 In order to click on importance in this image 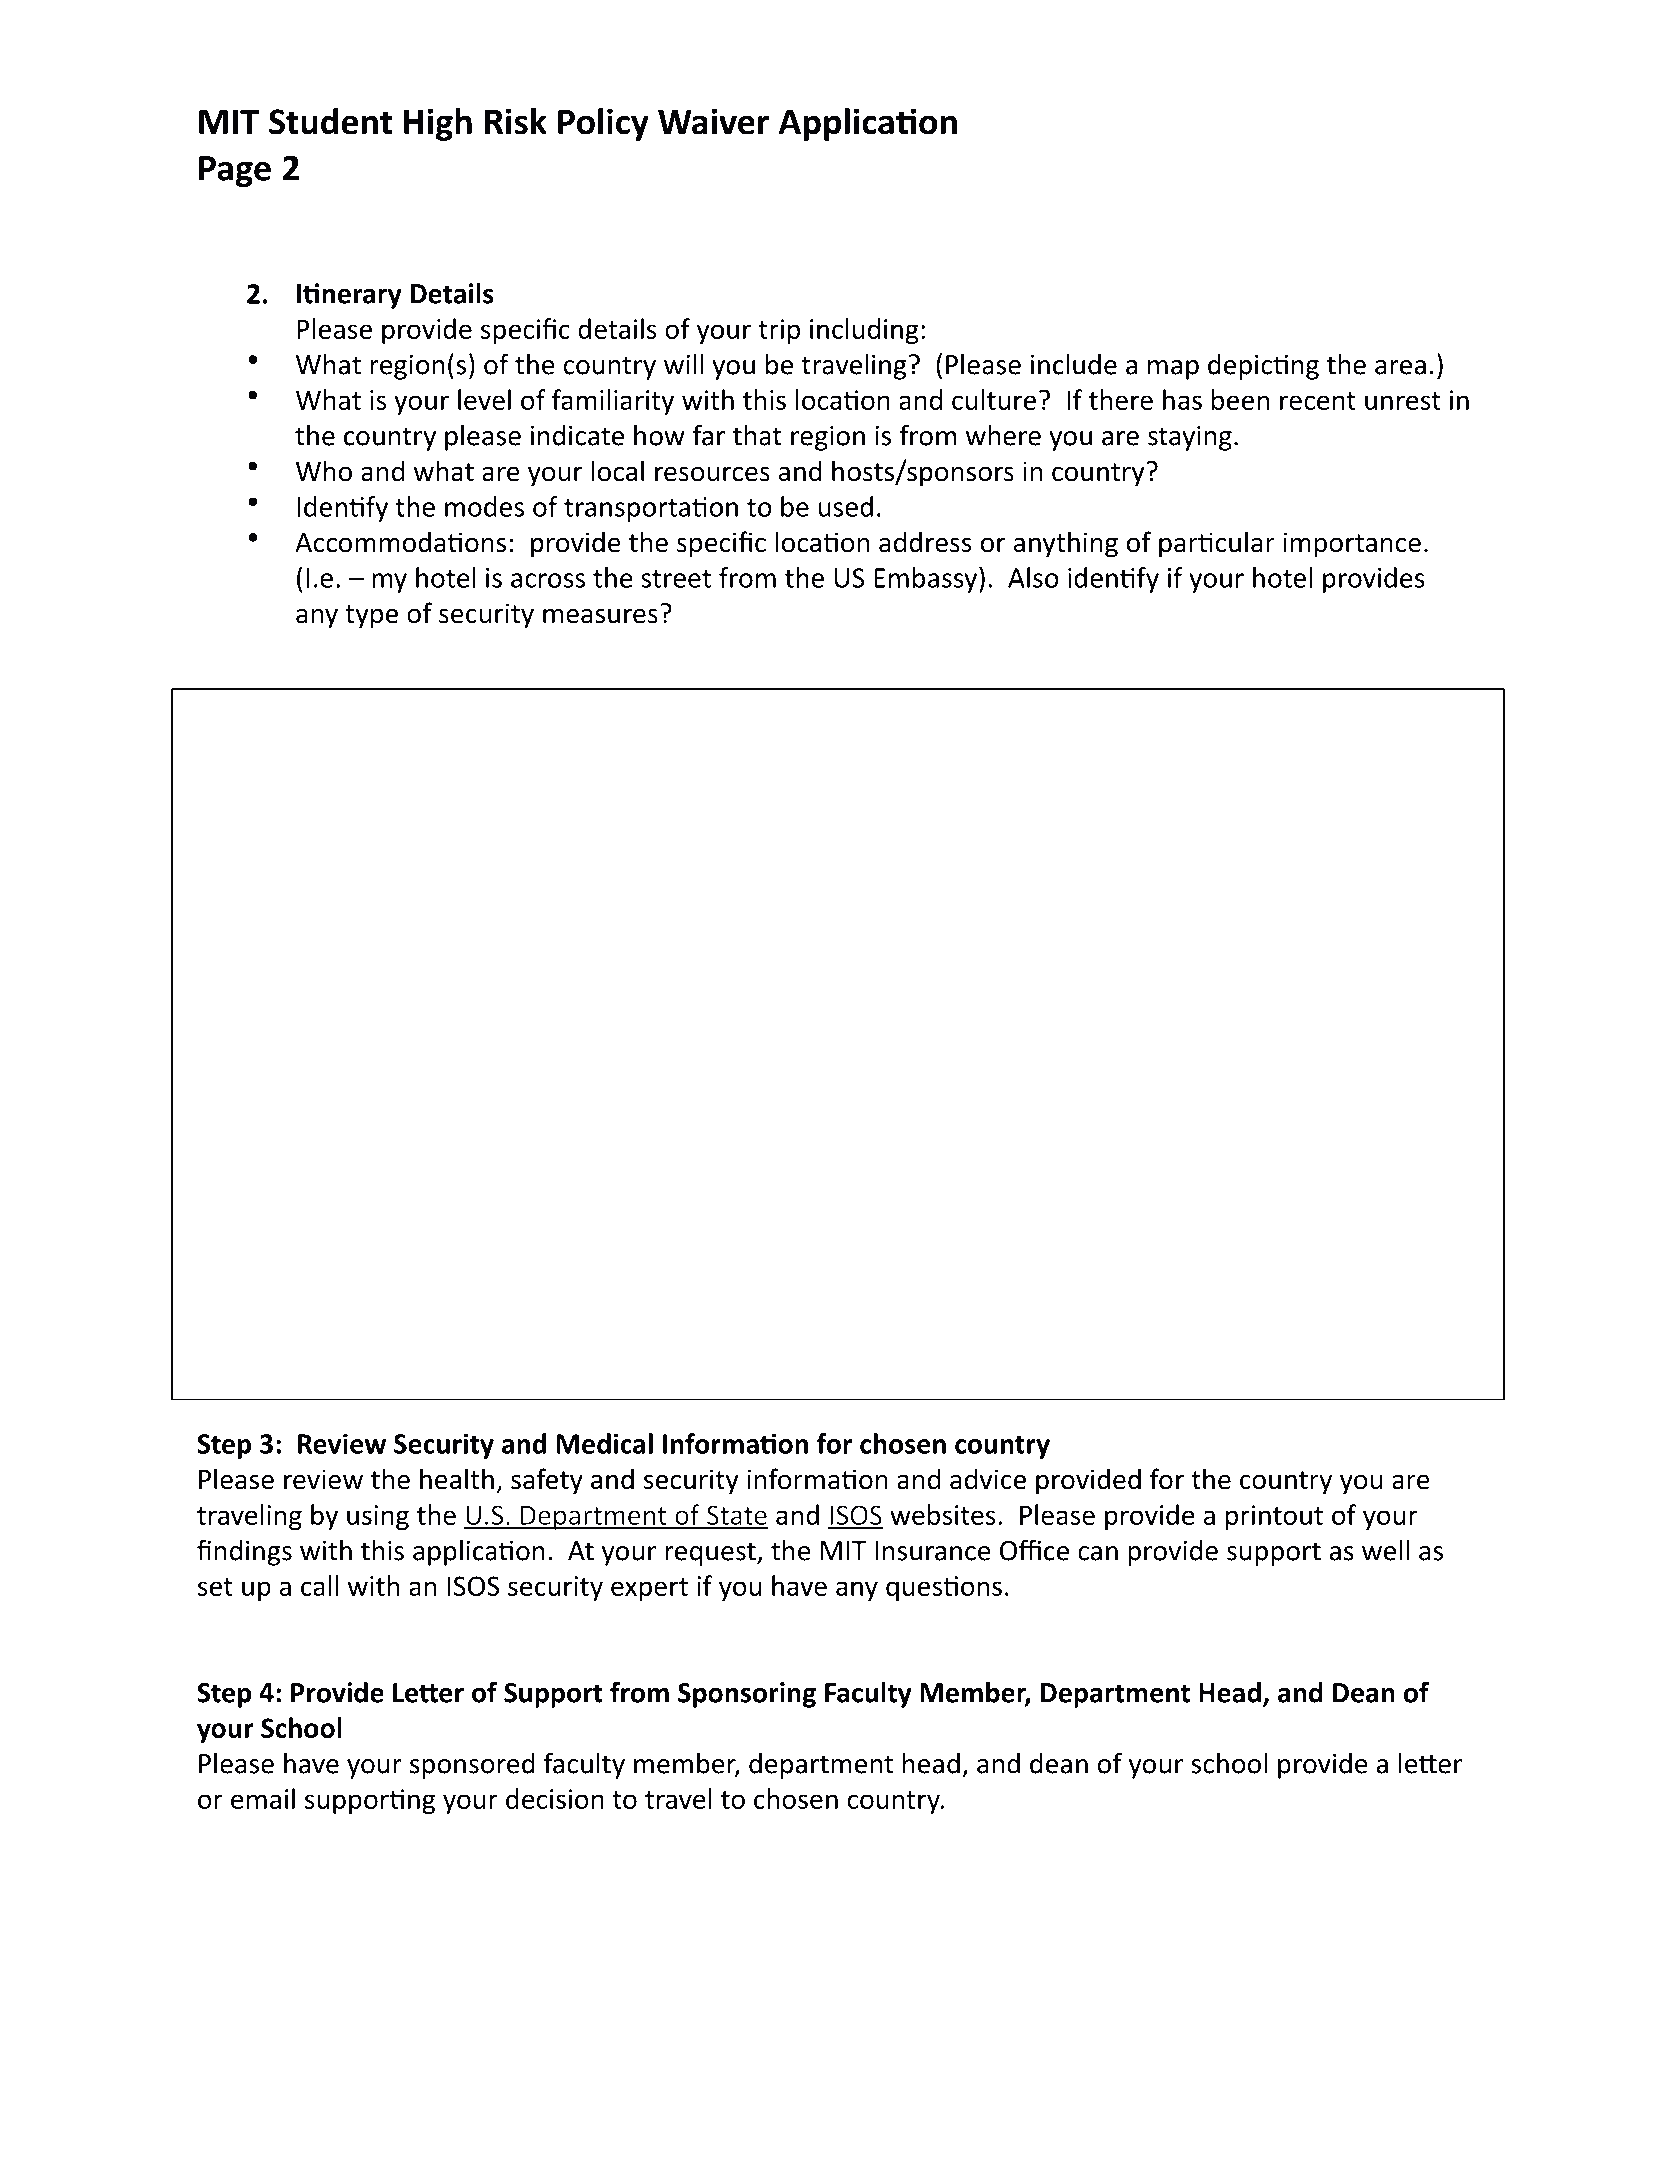, I will do `click(1352, 545)`.
